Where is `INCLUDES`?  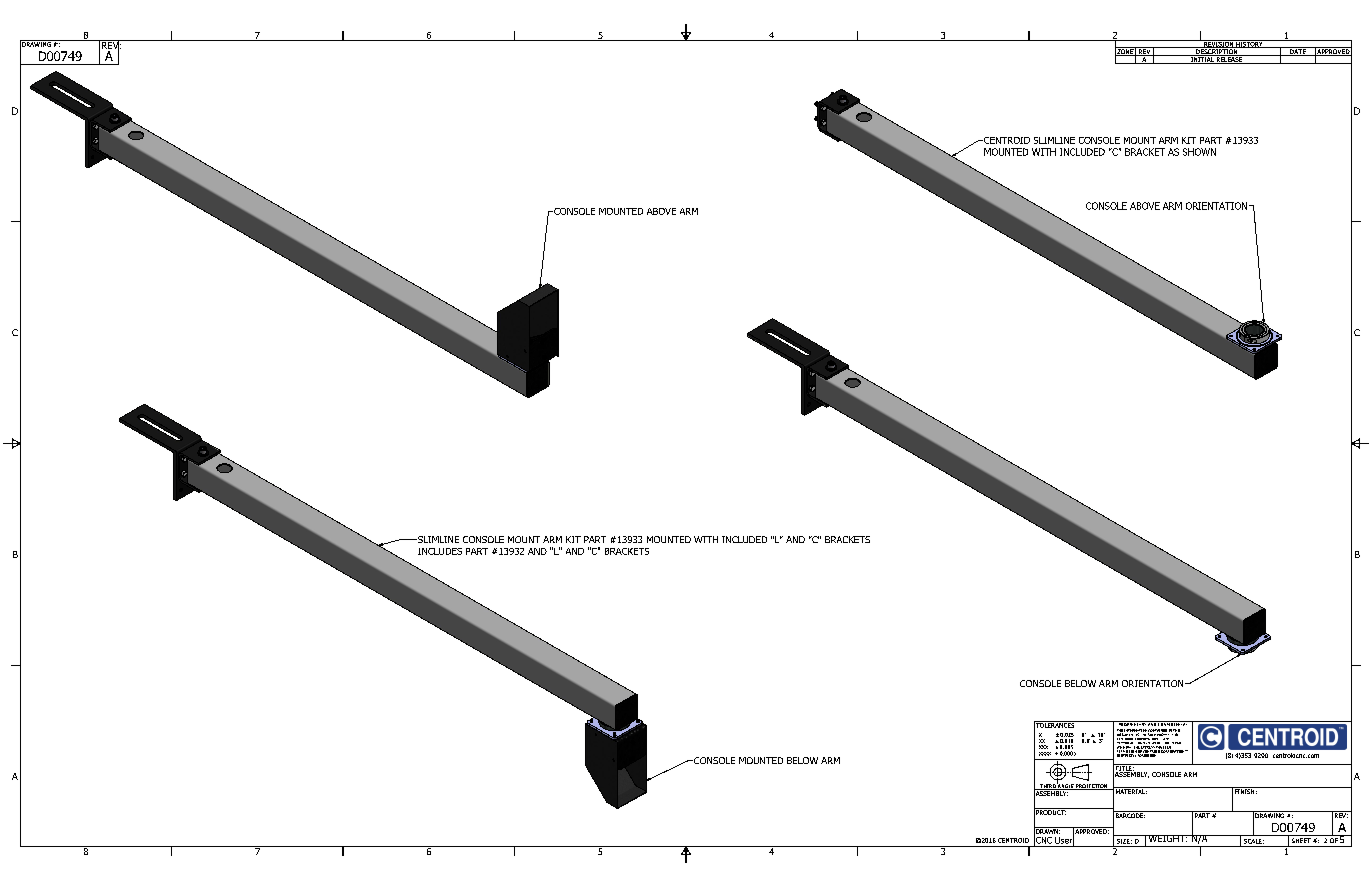 INCLUDES is located at coordinates (440, 551).
